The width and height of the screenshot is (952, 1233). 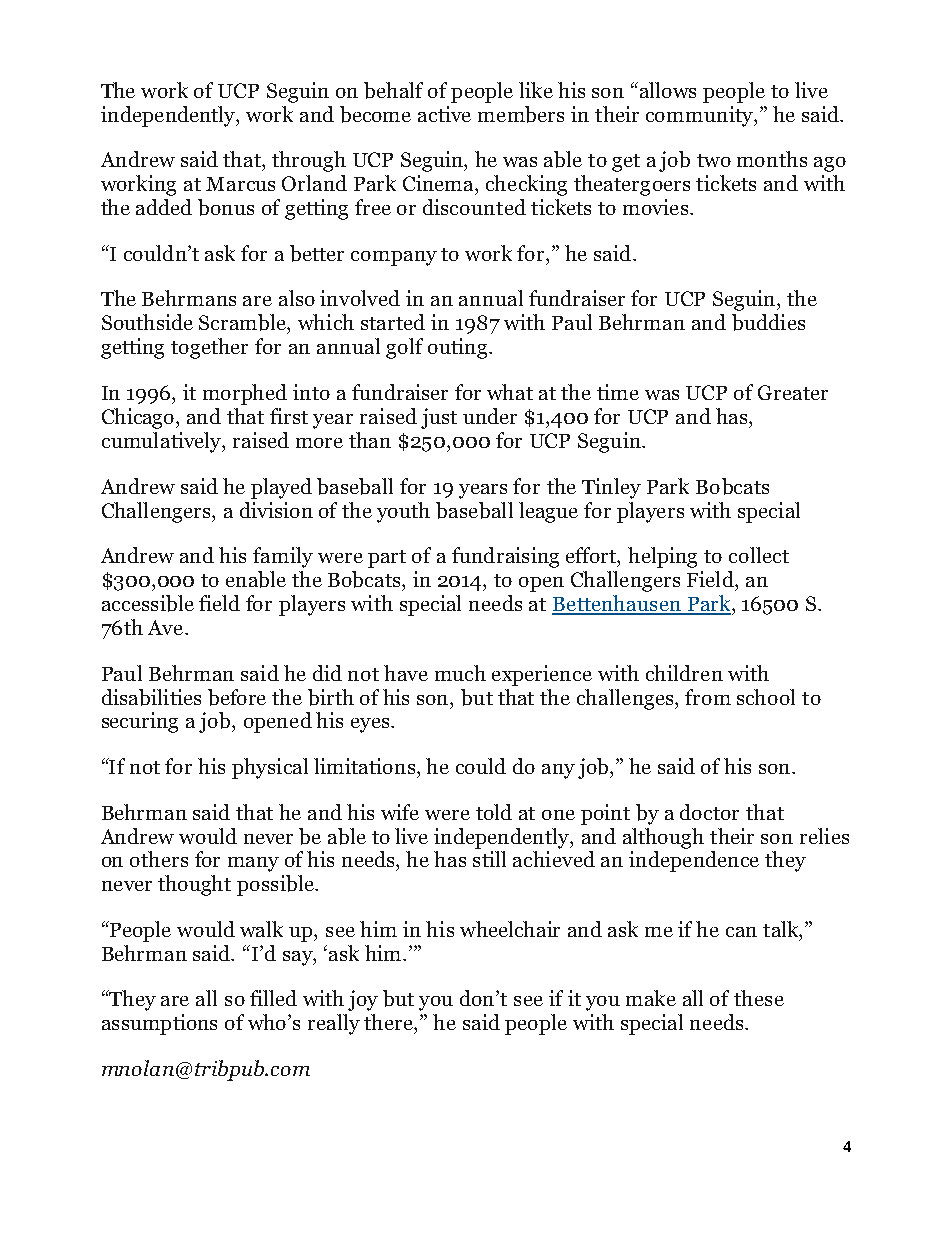 I want to click on community, so click(x=700, y=116).
